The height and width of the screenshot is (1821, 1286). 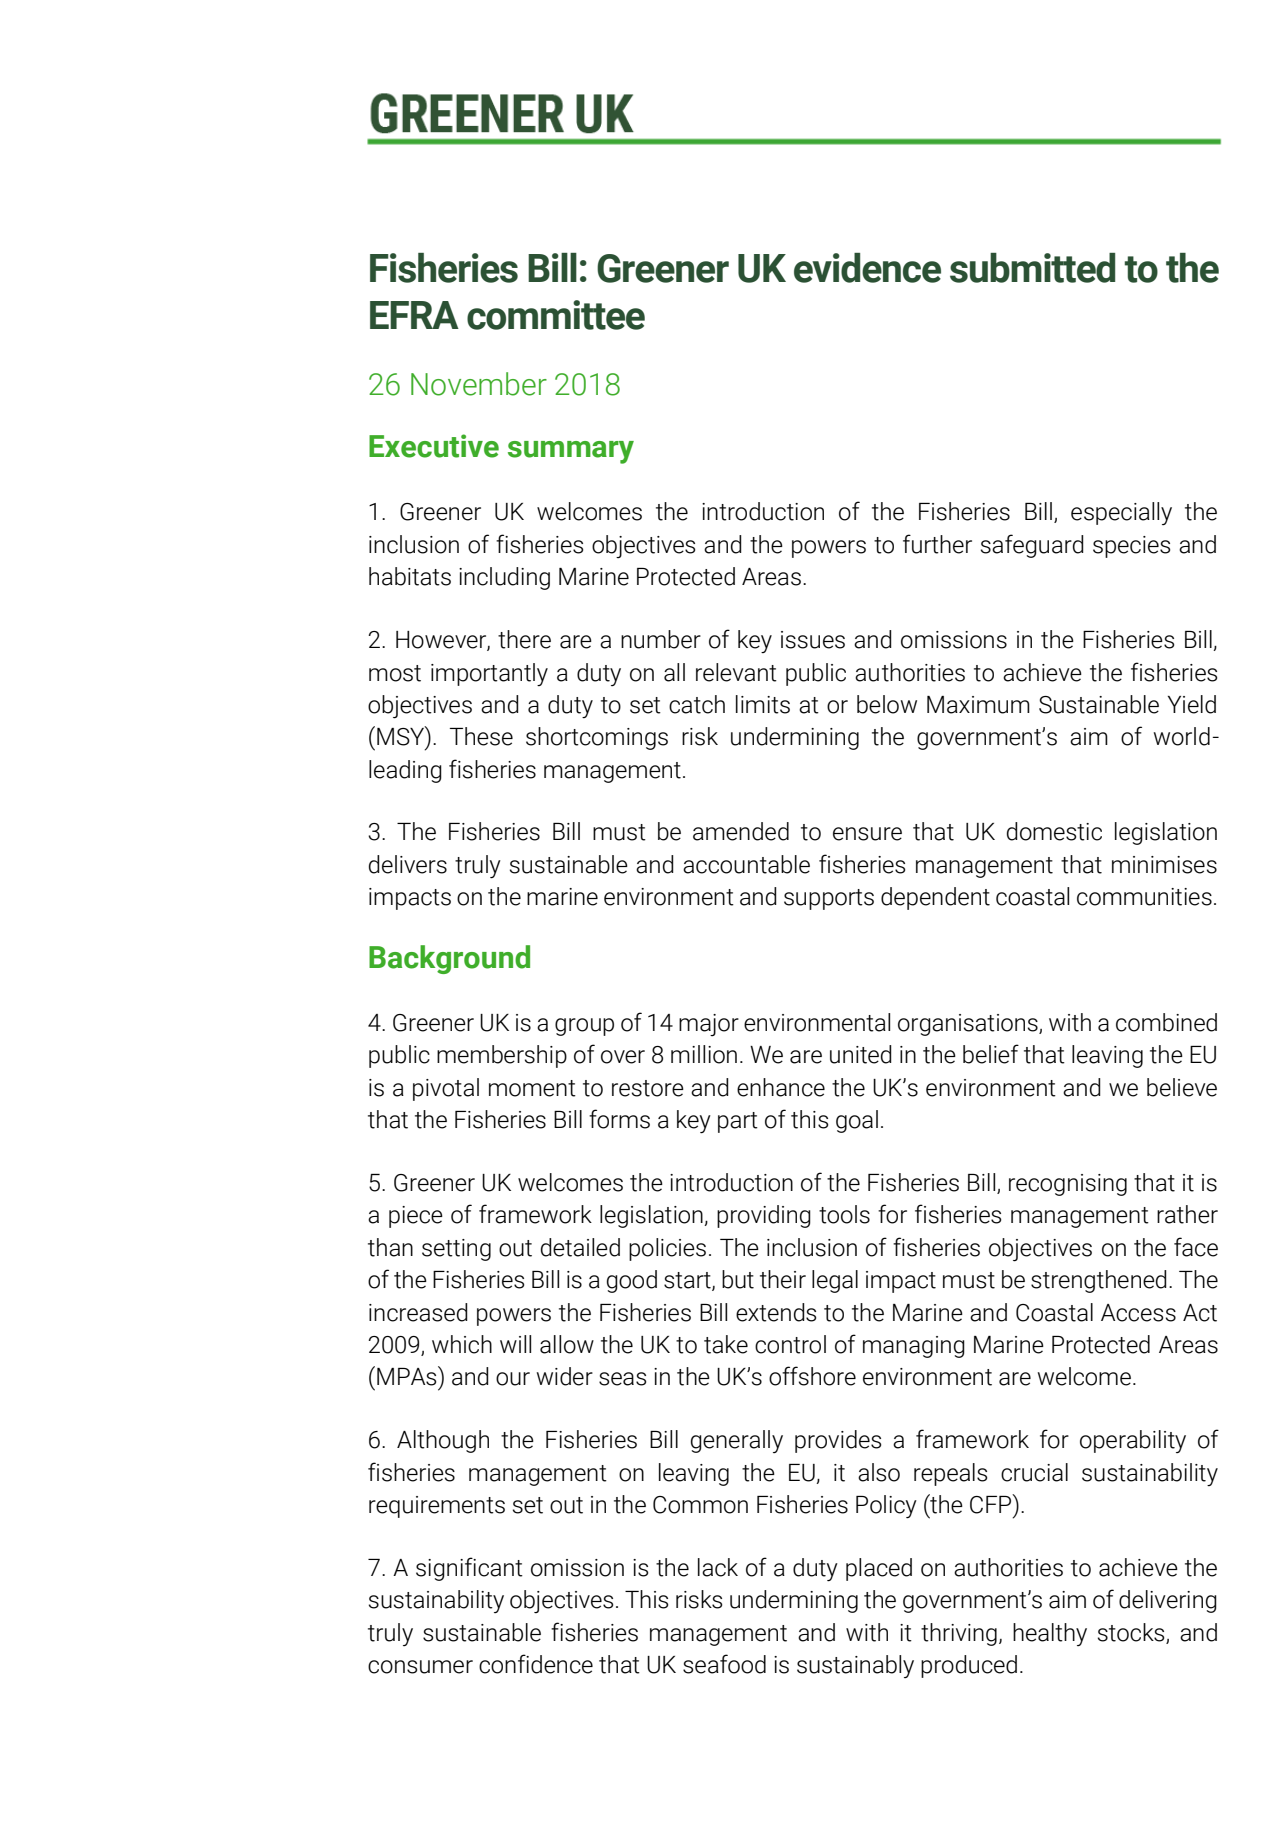 I want to click on combined, so click(x=1166, y=1022).
